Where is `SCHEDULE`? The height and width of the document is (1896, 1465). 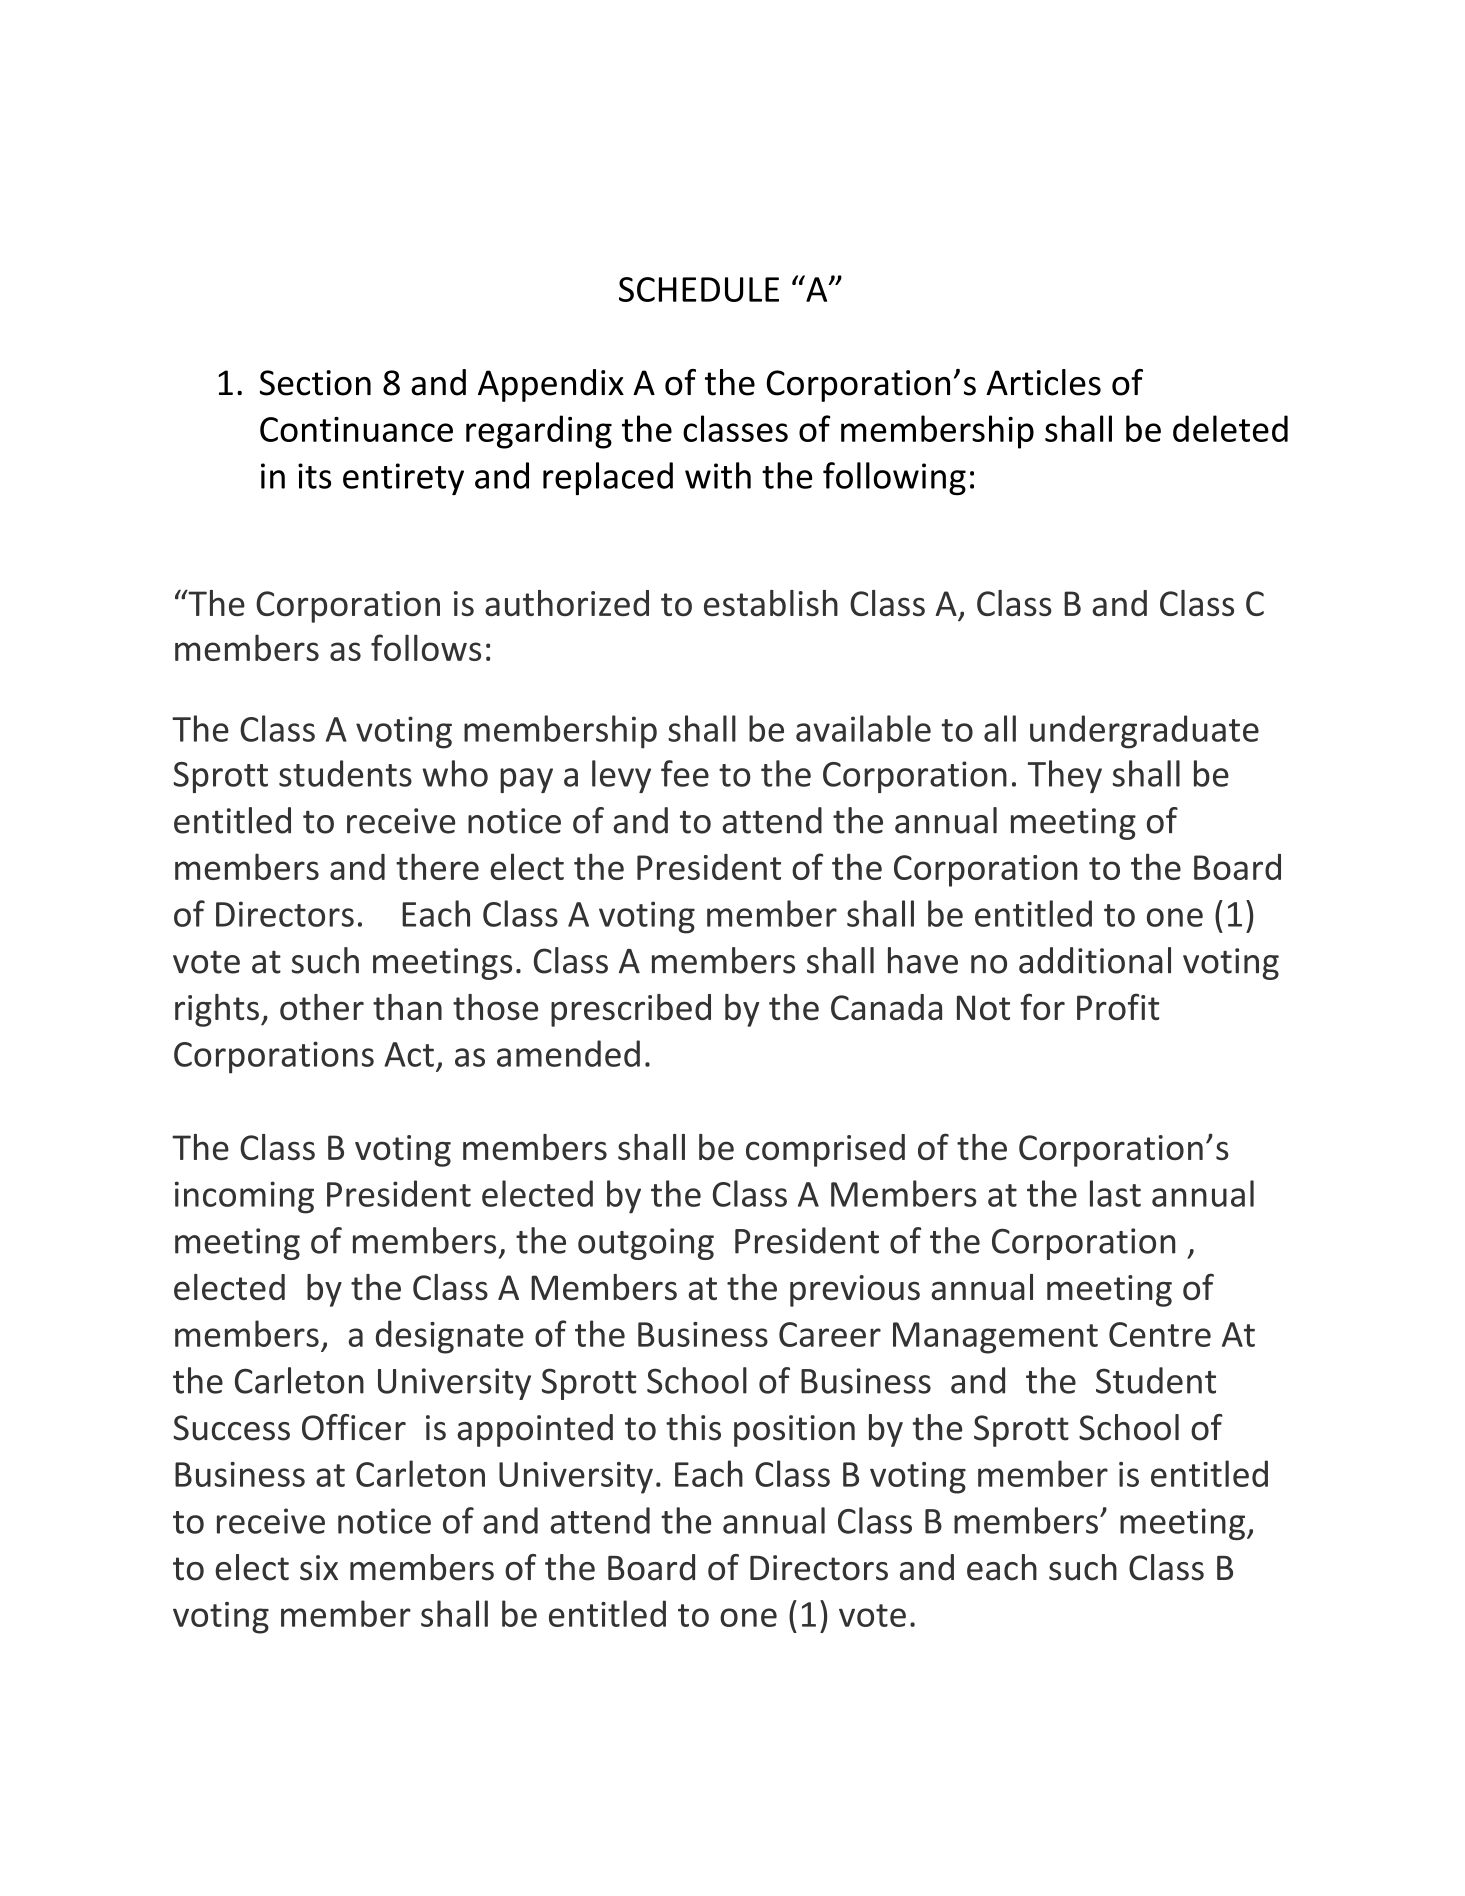 SCHEDULE is located at coordinates (699, 289).
